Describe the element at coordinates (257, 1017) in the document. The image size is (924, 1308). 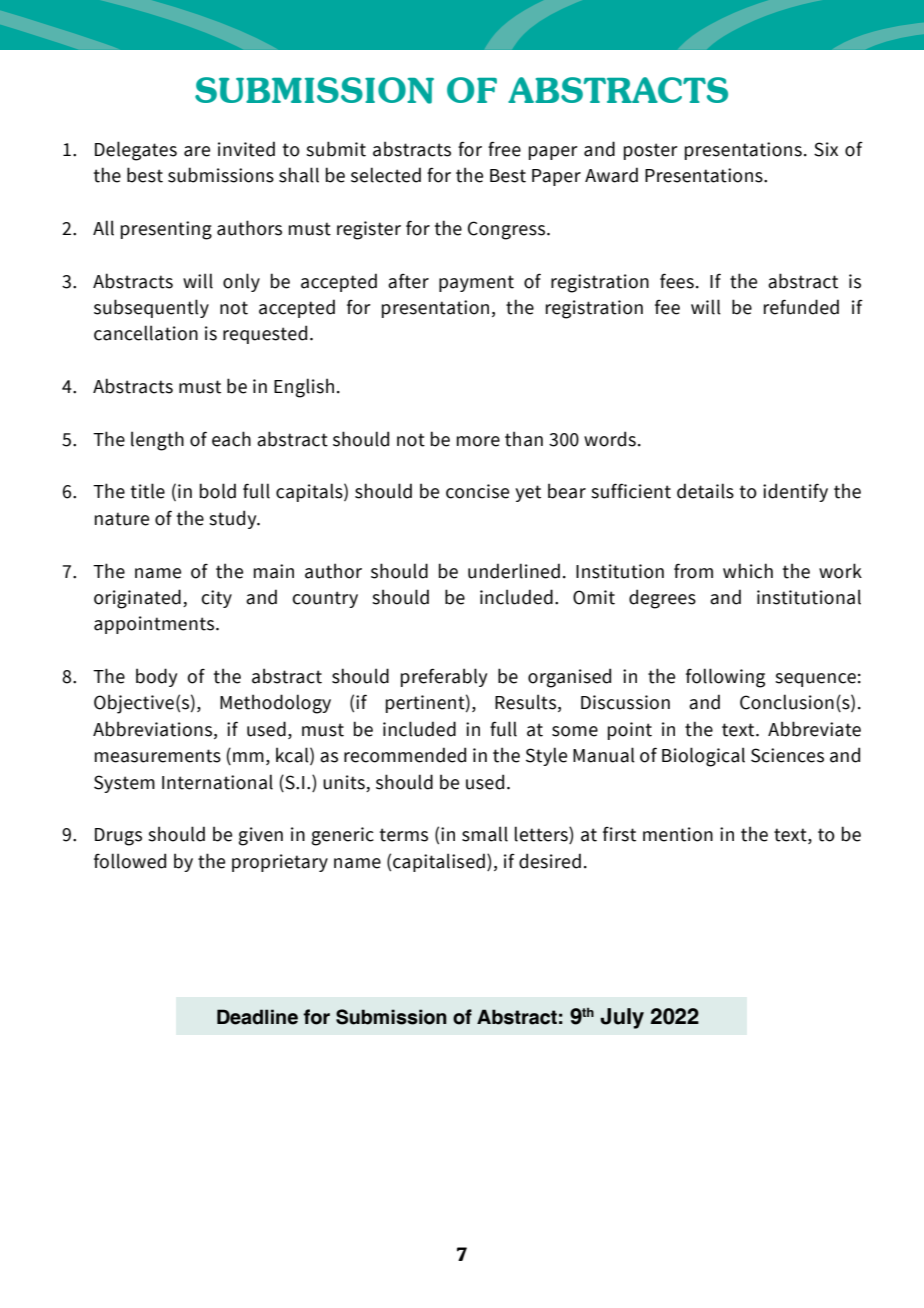
I see `Deadline` at that location.
